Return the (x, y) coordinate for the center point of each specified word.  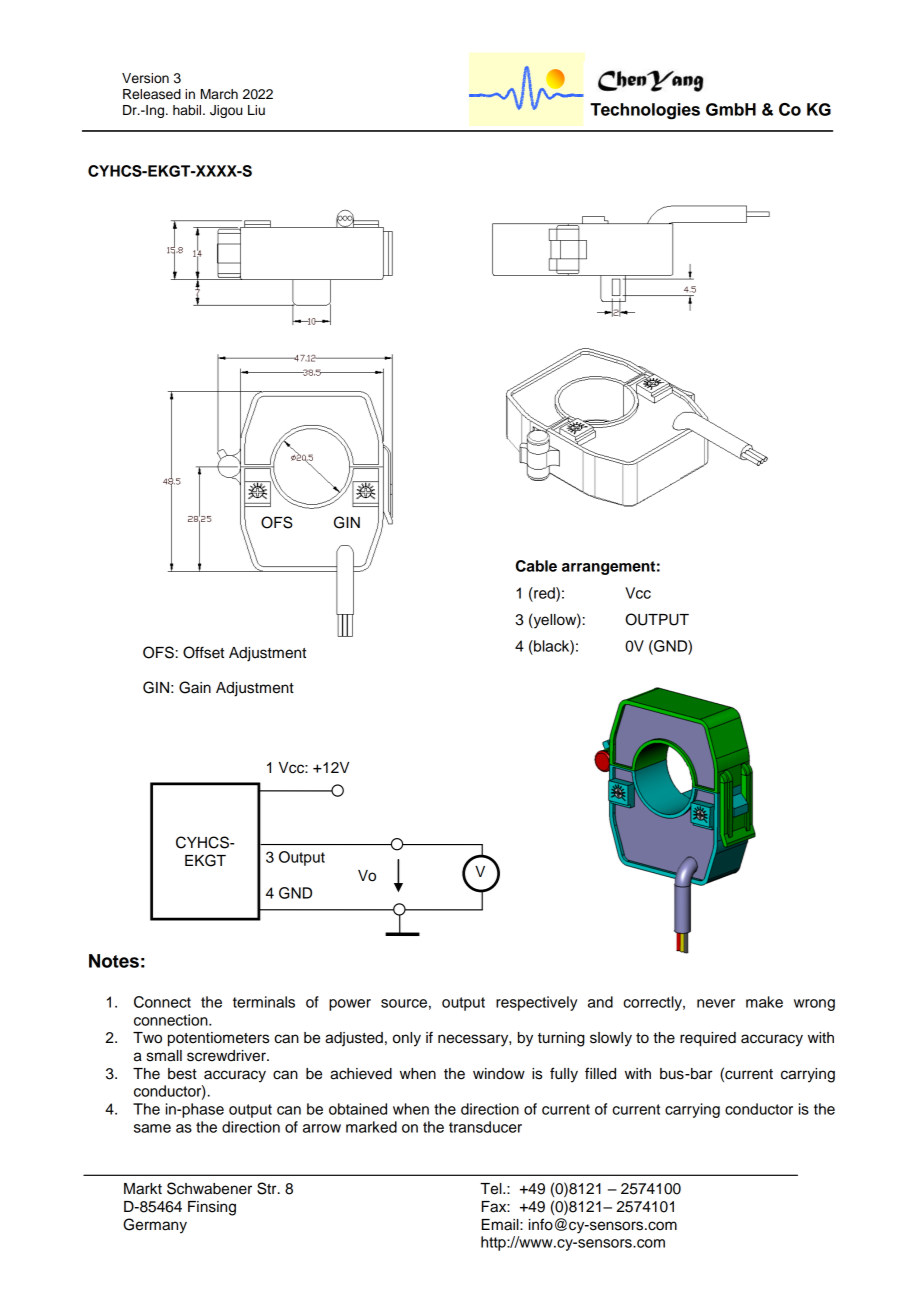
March (219, 94)
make (764, 1002)
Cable (536, 566)
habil (188, 110)
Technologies (645, 111)
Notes (114, 961)
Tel (492, 1189)
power (350, 1005)
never (716, 1003)
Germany (155, 1226)
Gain (195, 687)
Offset (203, 652)
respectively (536, 1003)
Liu (256, 110)
